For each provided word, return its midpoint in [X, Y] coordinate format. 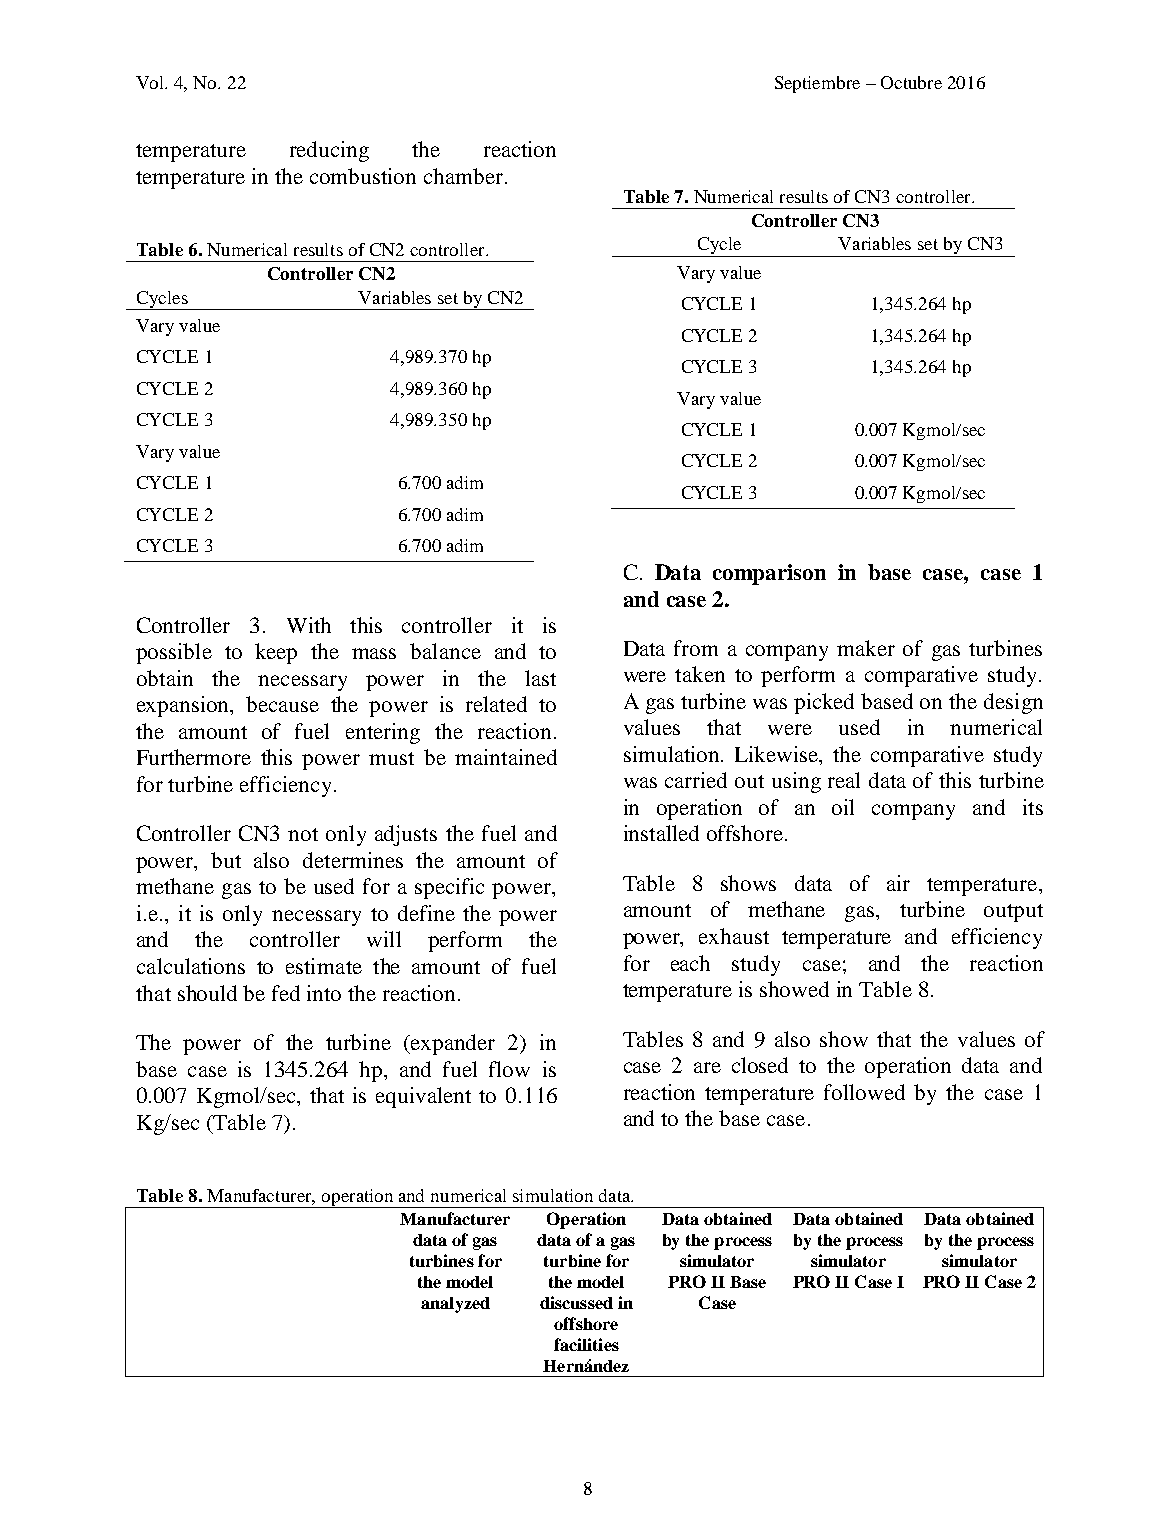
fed [286, 993]
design [1013, 703]
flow [509, 1069]
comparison [769, 574]
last [540, 678]
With [309, 625]
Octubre [911, 82]
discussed [576, 1302]
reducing [329, 151]
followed [864, 1092]
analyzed [455, 1305]
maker [866, 648]
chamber [463, 176]
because [282, 704]
